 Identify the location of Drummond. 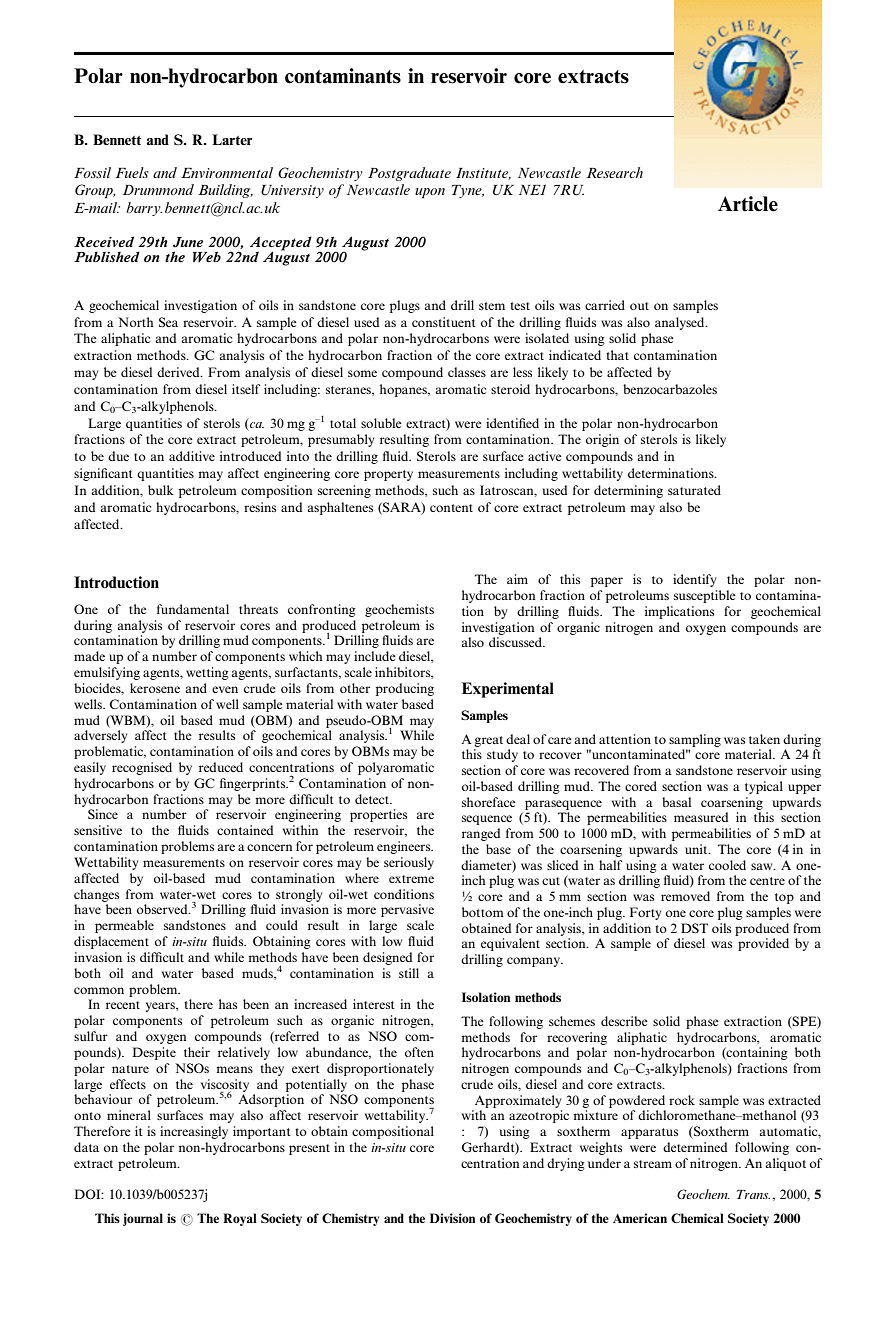
(158, 189).
